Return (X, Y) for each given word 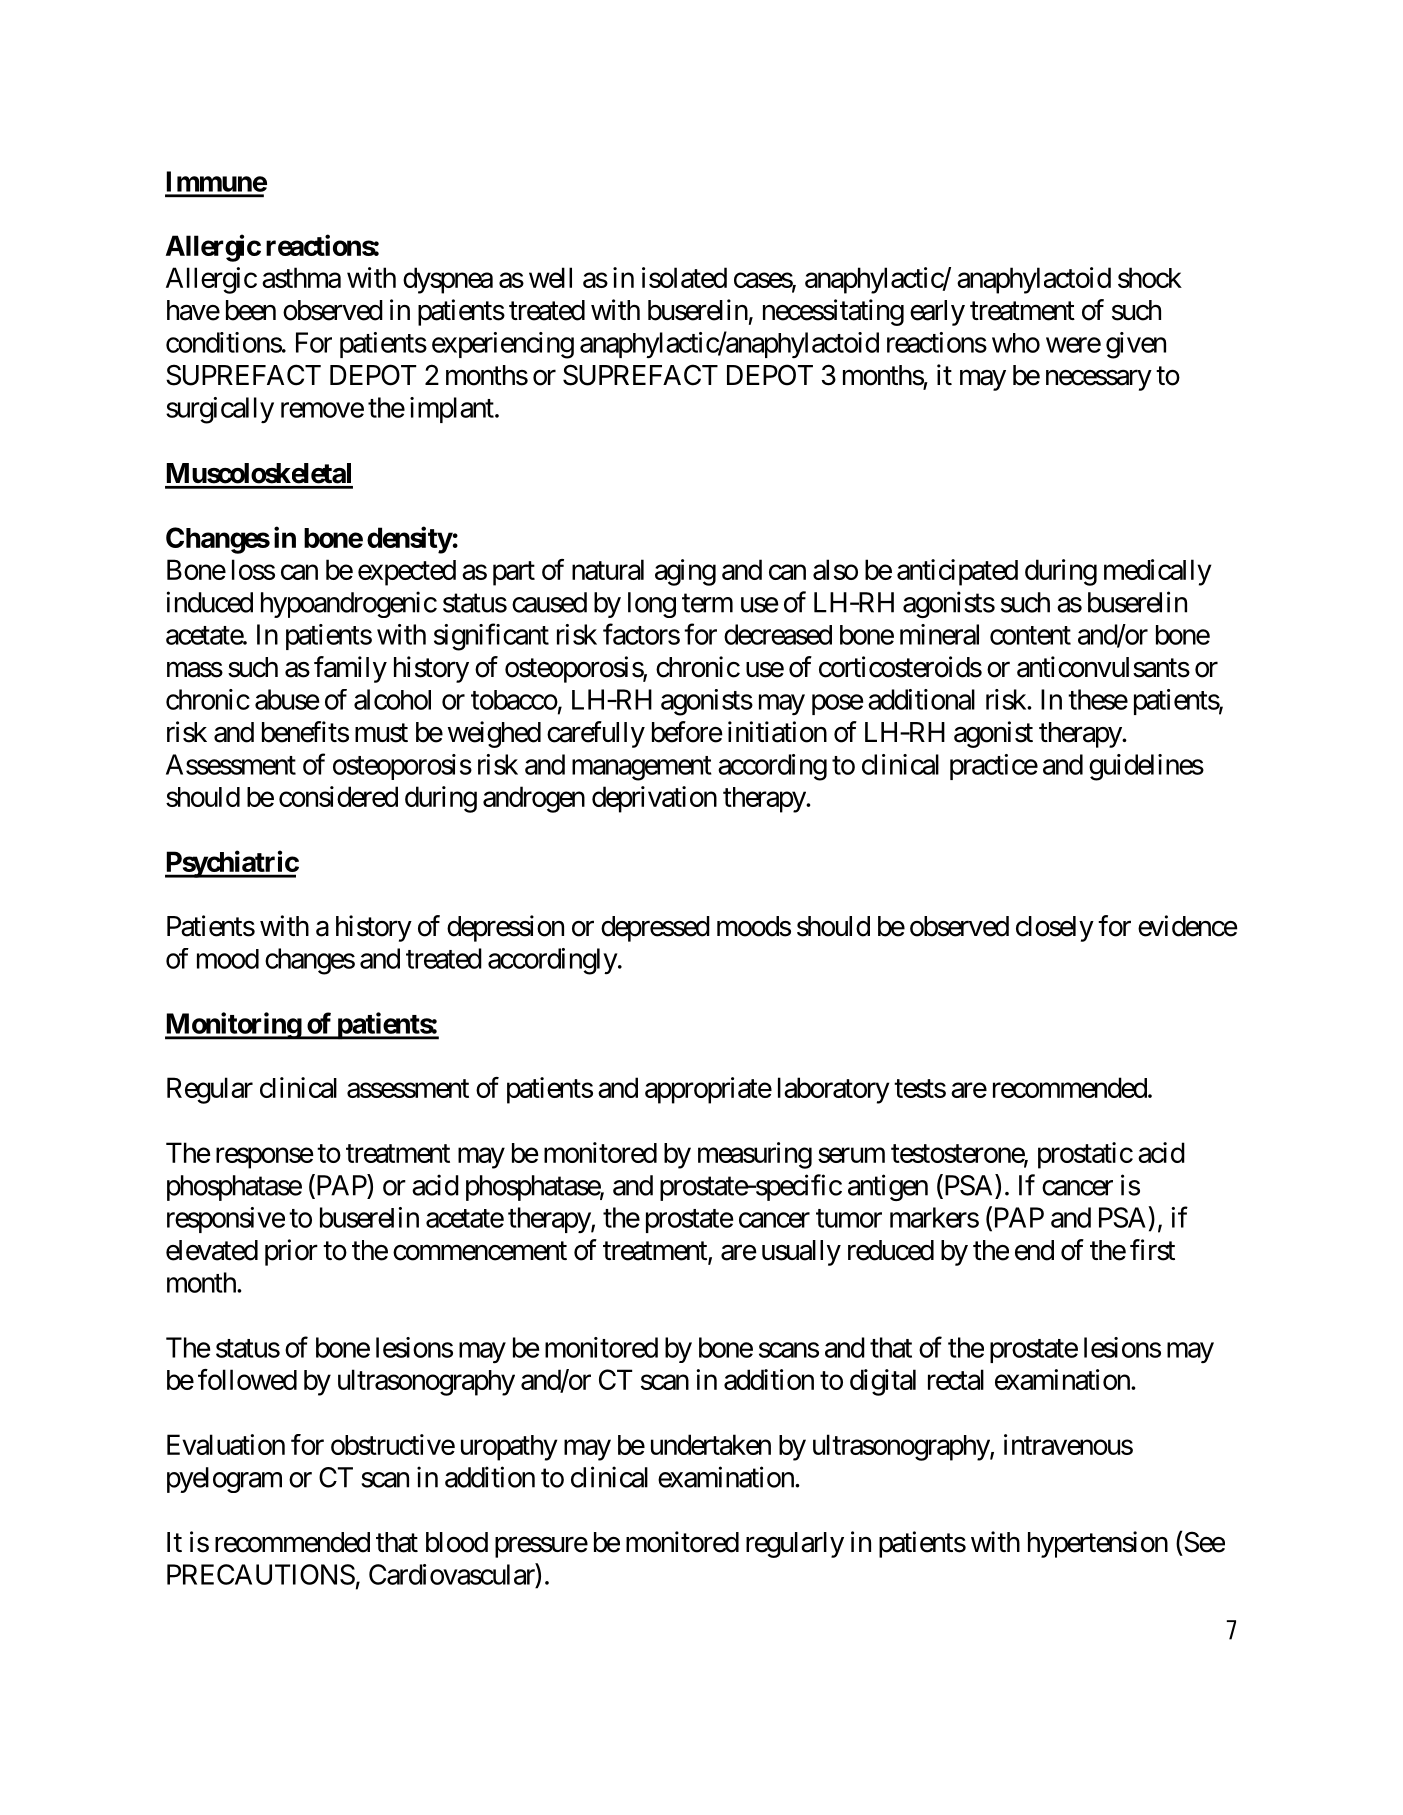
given (1136, 345)
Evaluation (226, 1444)
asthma (301, 277)
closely (1055, 929)
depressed (655, 929)
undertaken (711, 1444)
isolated (684, 277)
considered (338, 796)
